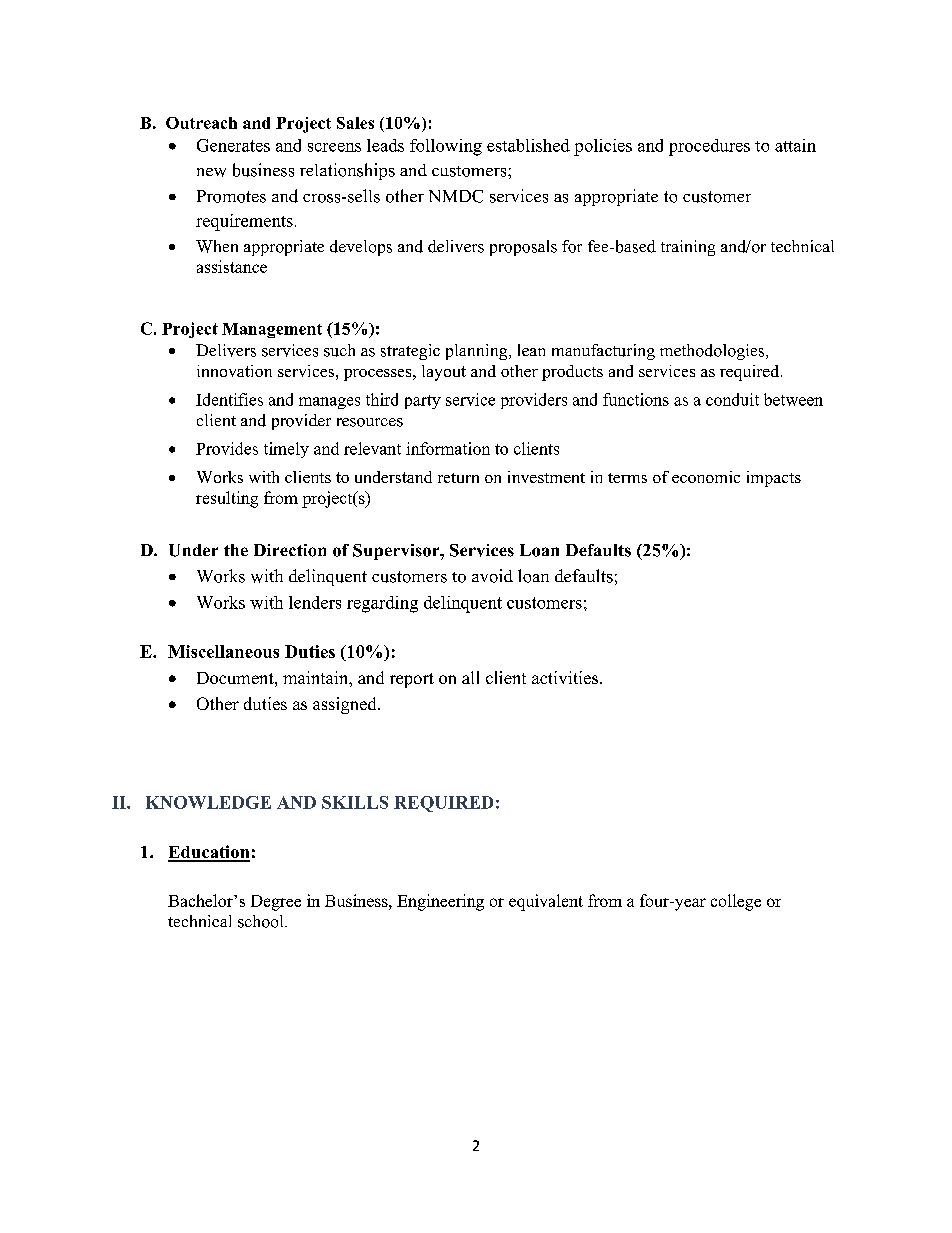 This document has width=952, height=1233. What do you see at coordinates (528, 145) in the document?
I see `established` at bounding box center [528, 145].
